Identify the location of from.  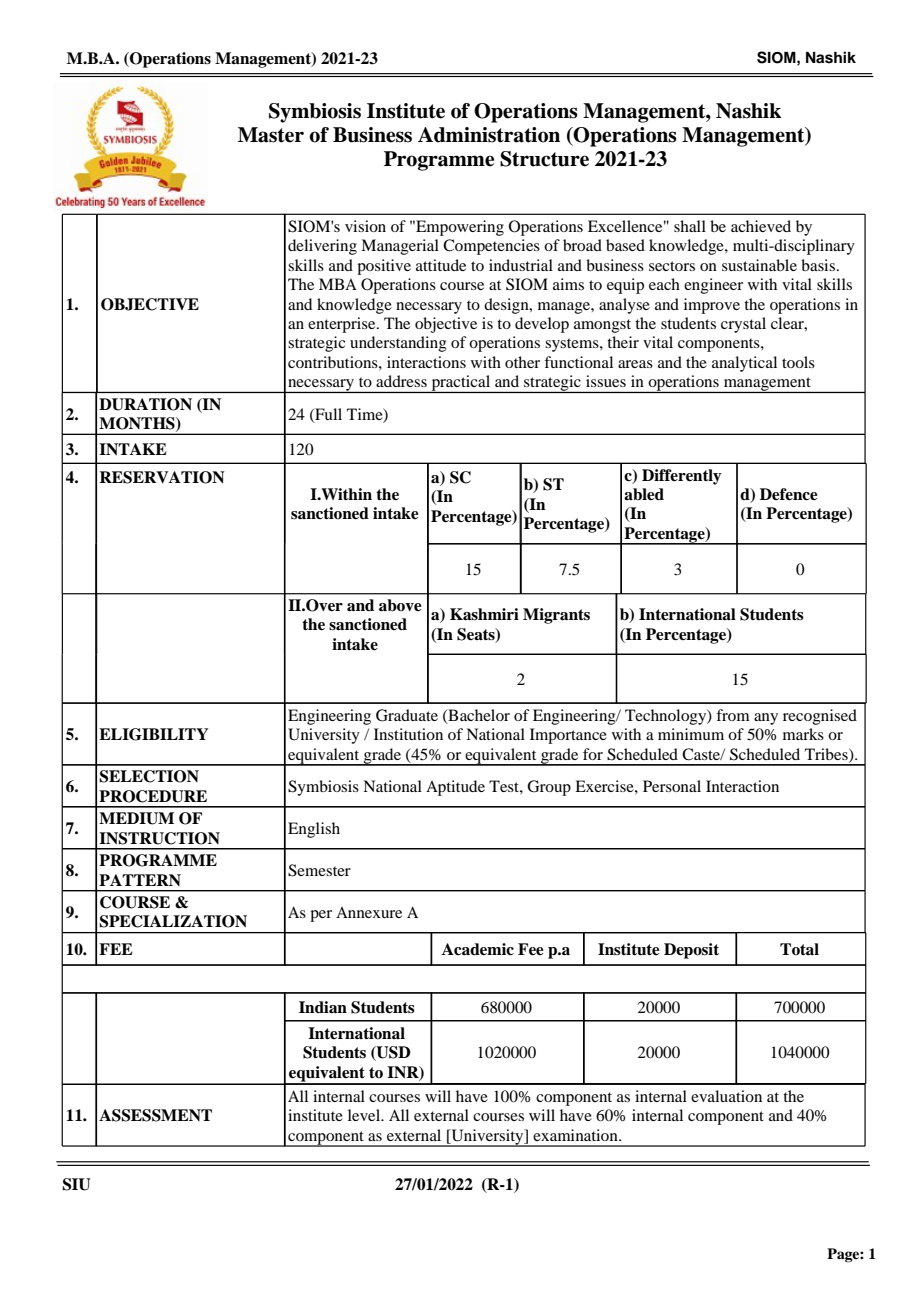
(733, 715).
